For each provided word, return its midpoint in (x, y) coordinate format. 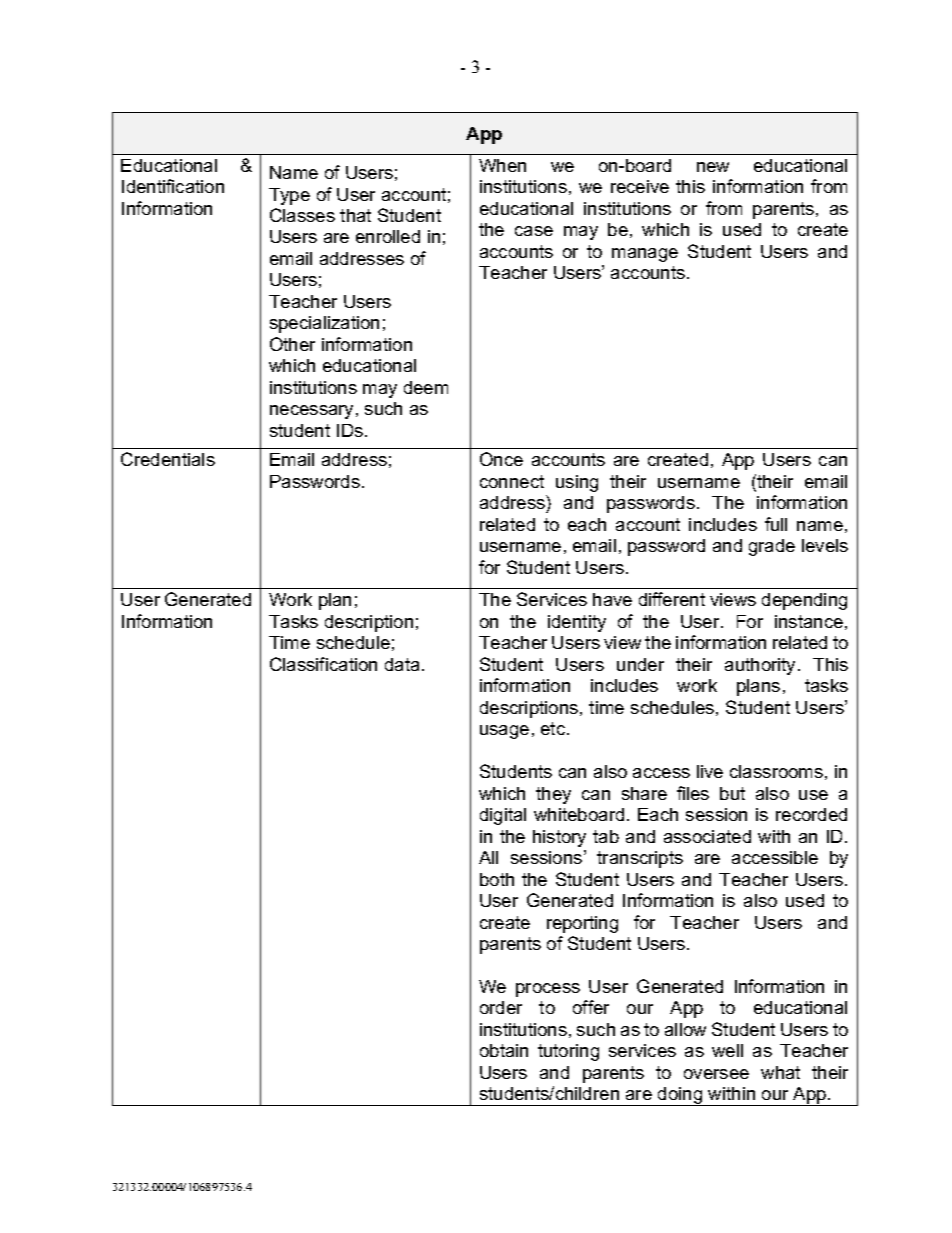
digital (503, 816)
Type (289, 196)
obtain (504, 1050)
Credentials (168, 459)
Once (501, 459)
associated (707, 836)
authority (762, 666)
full (776, 524)
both (497, 879)
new (713, 167)
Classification (323, 664)
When (502, 165)
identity (577, 623)
